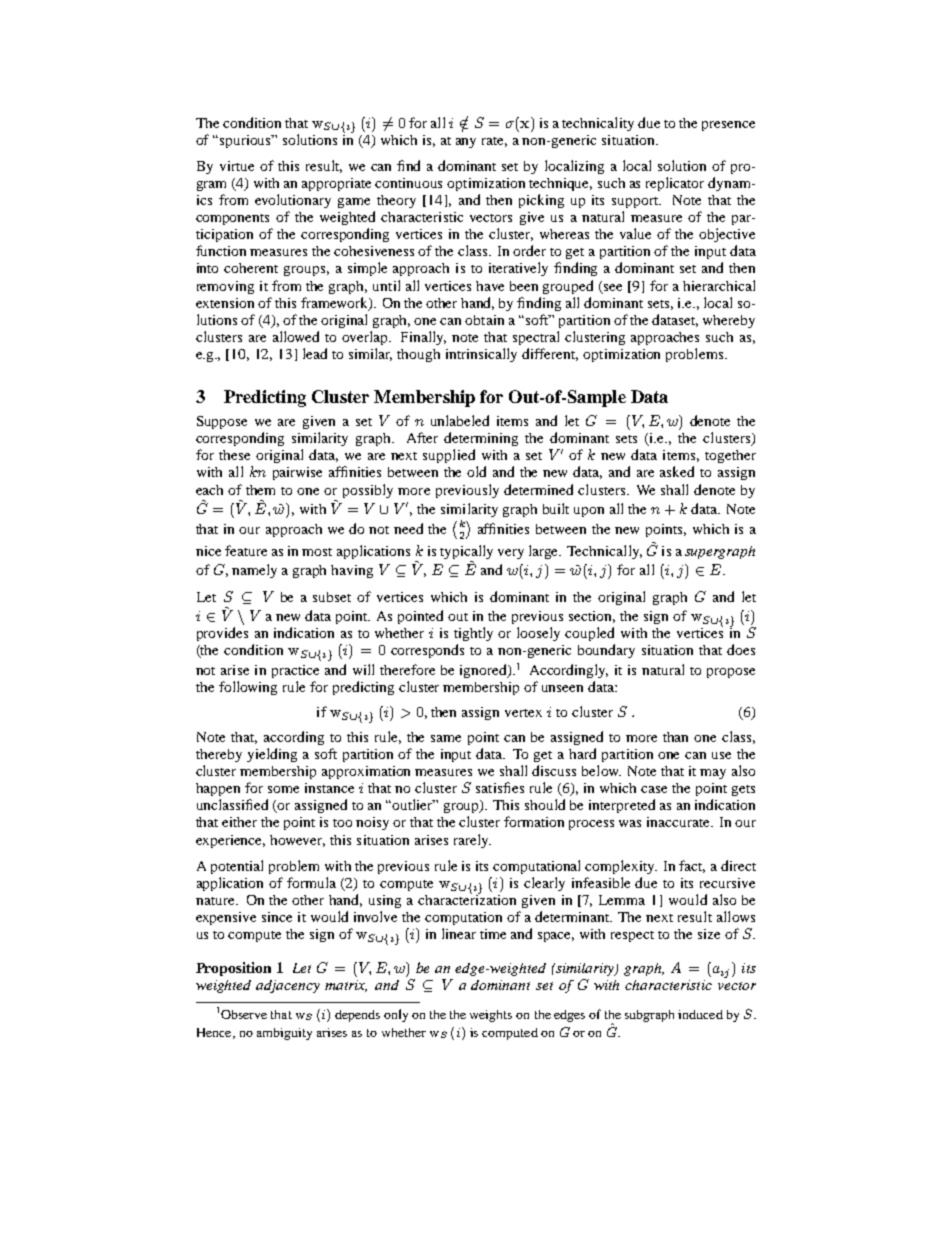 The height and width of the page is (1233, 952). What do you see at coordinates (446, 738) in the page?
I see `same` at bounding box center [446, 738].
